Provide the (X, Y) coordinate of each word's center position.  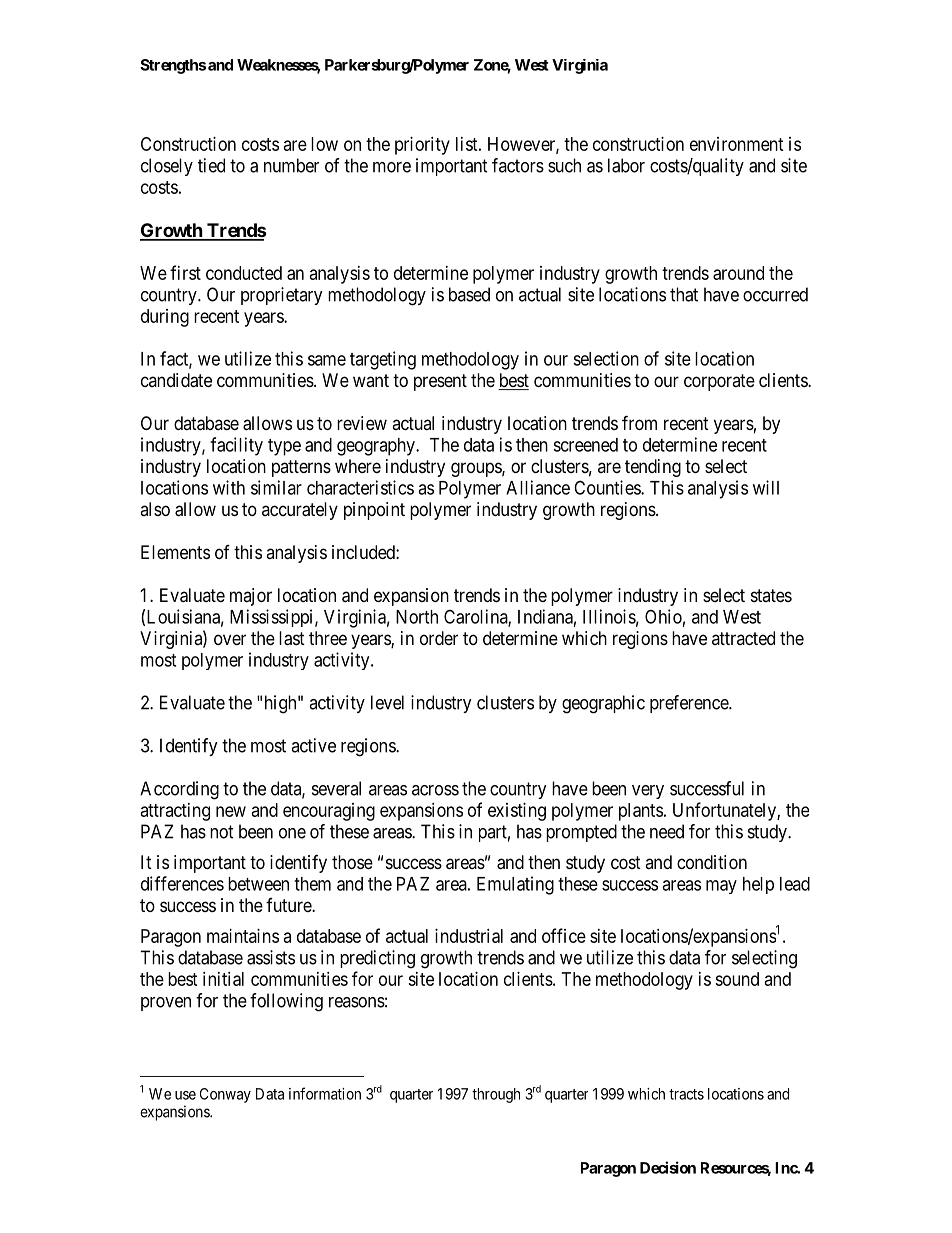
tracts (686, 1094)
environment (737, 144)
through (496, 1095)
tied (211, 165)
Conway (225, 1095)
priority (422, 146)
